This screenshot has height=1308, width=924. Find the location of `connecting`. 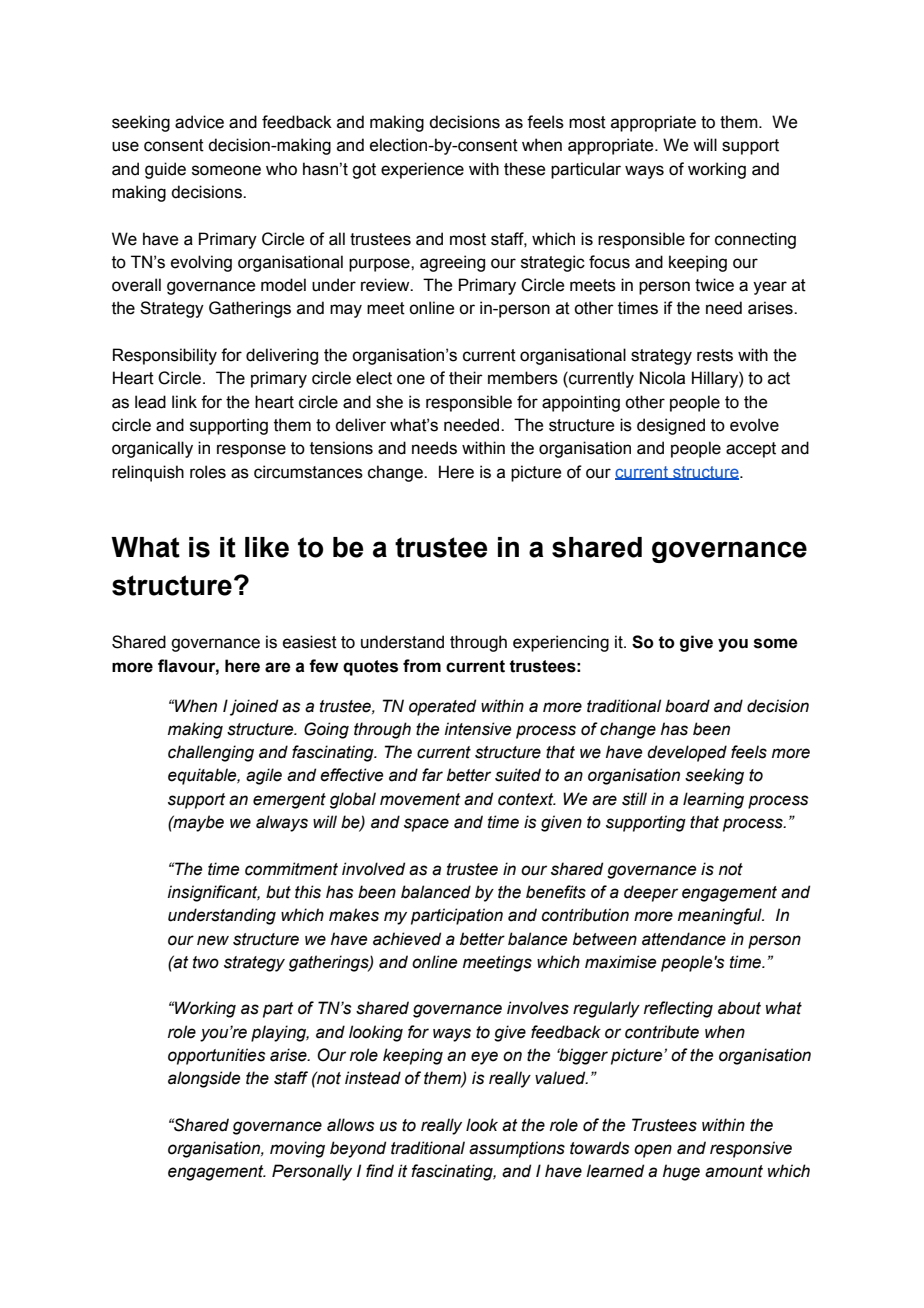

connecting is located at coordinates (755, 240).
